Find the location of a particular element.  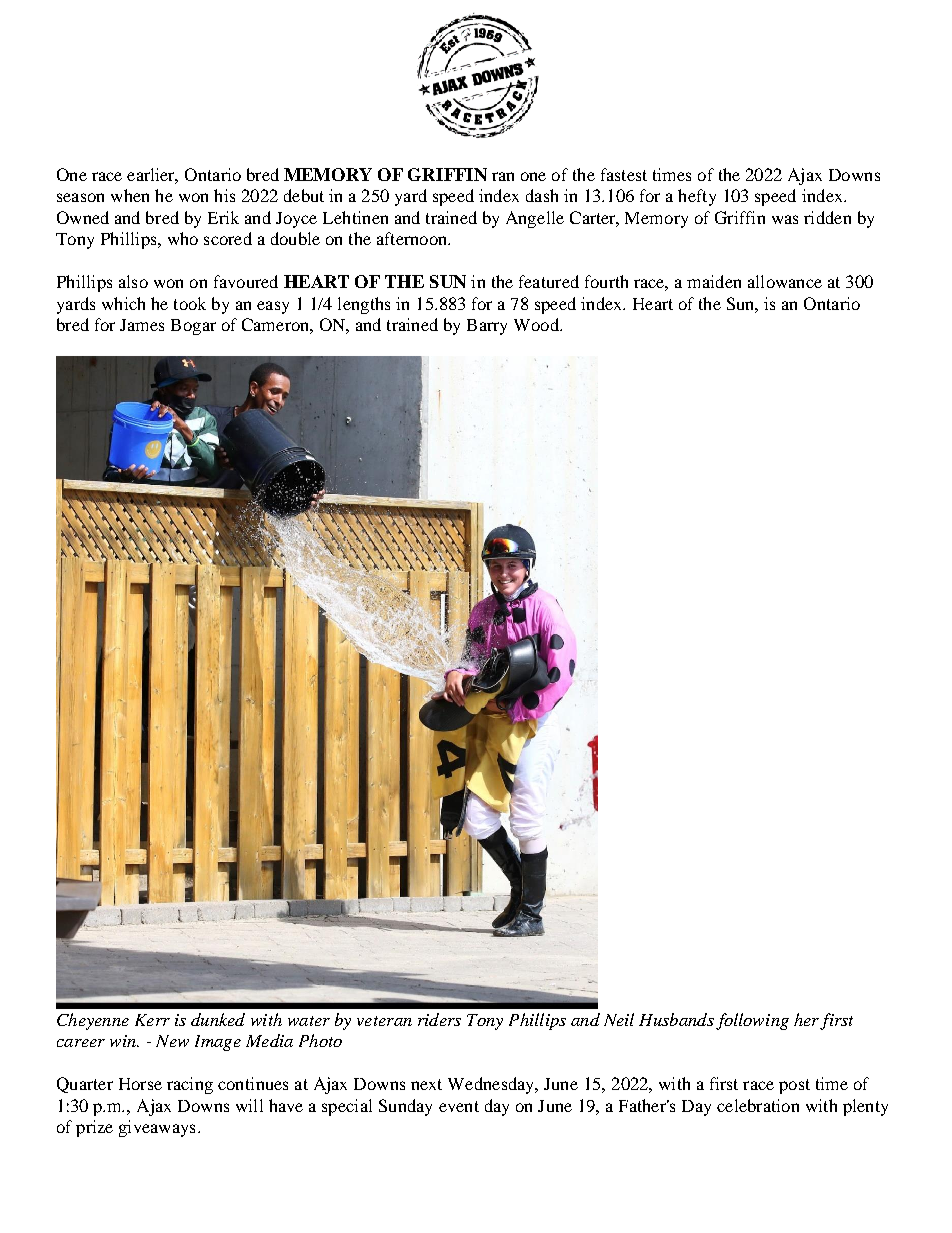

Kerr is located at coordinates (152, 1020).
